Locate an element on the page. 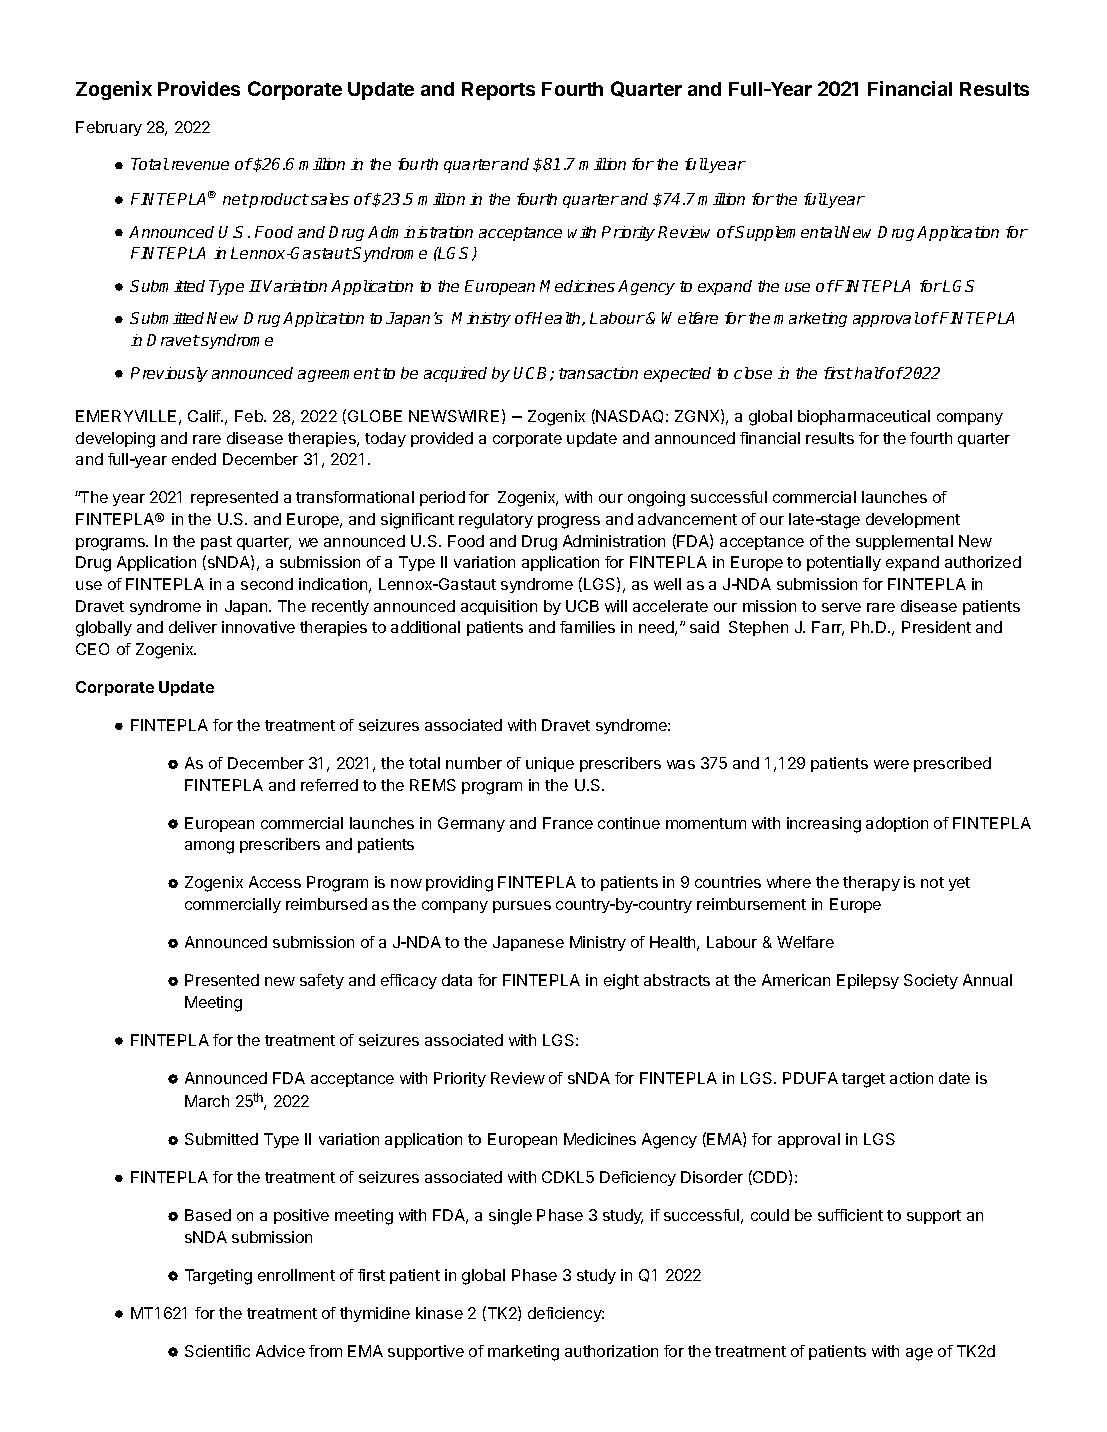  Provides is located at coordinates (199, 88).
